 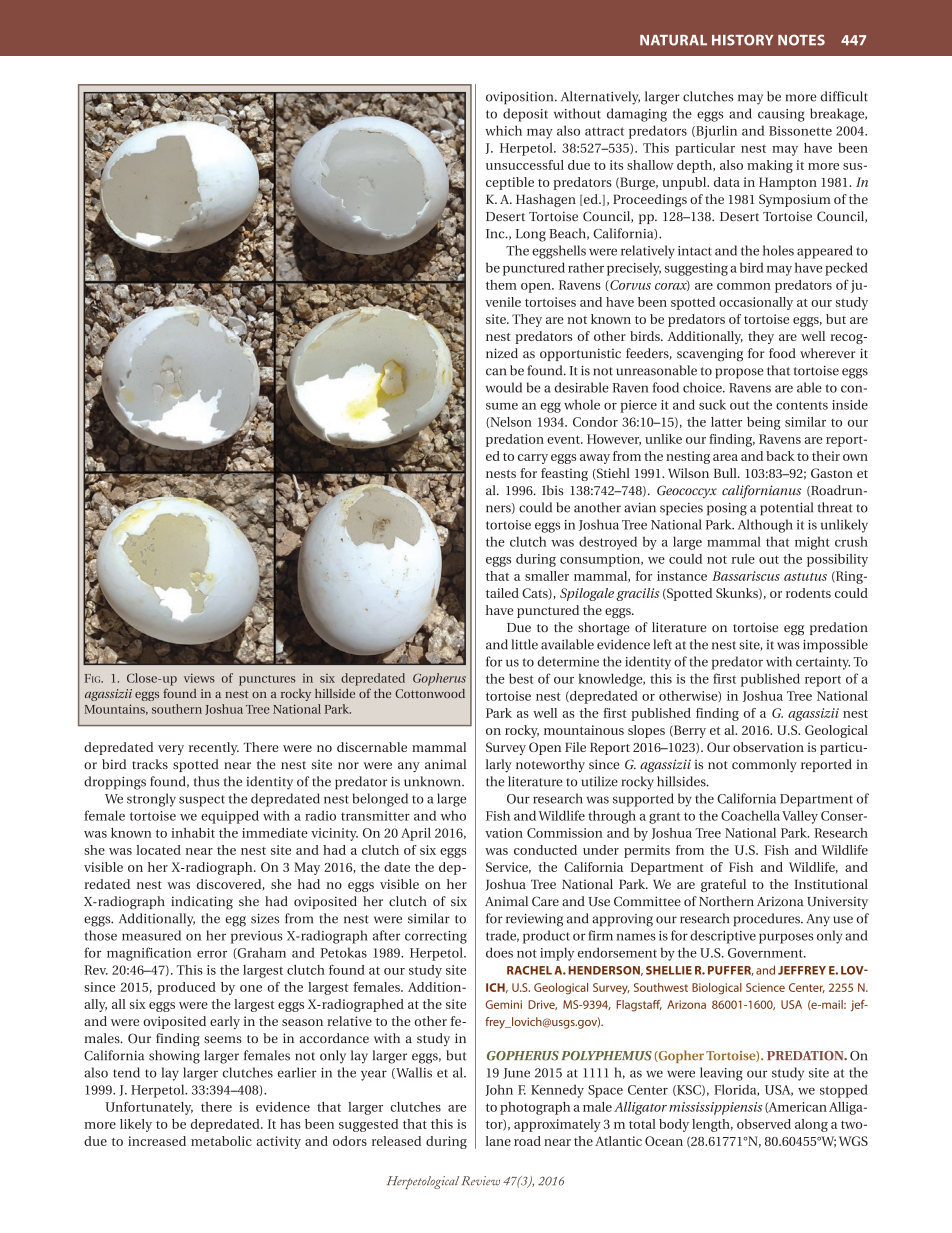 What do you see at coordinates (503, 130) in the document?
I see `which` at bounding box center [503, 130].
